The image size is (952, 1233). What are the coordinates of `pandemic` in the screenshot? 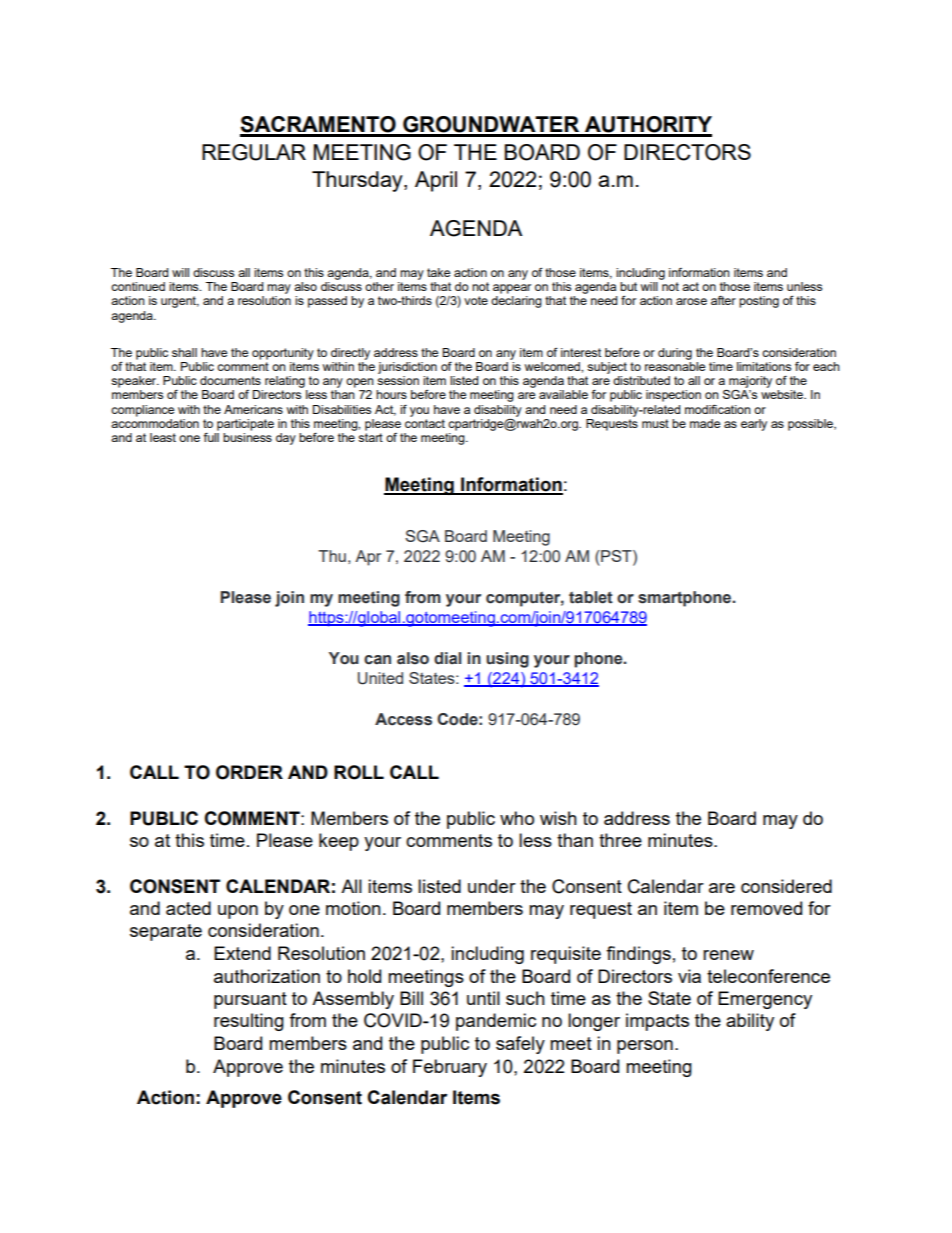 It's located at (496, 1022).
